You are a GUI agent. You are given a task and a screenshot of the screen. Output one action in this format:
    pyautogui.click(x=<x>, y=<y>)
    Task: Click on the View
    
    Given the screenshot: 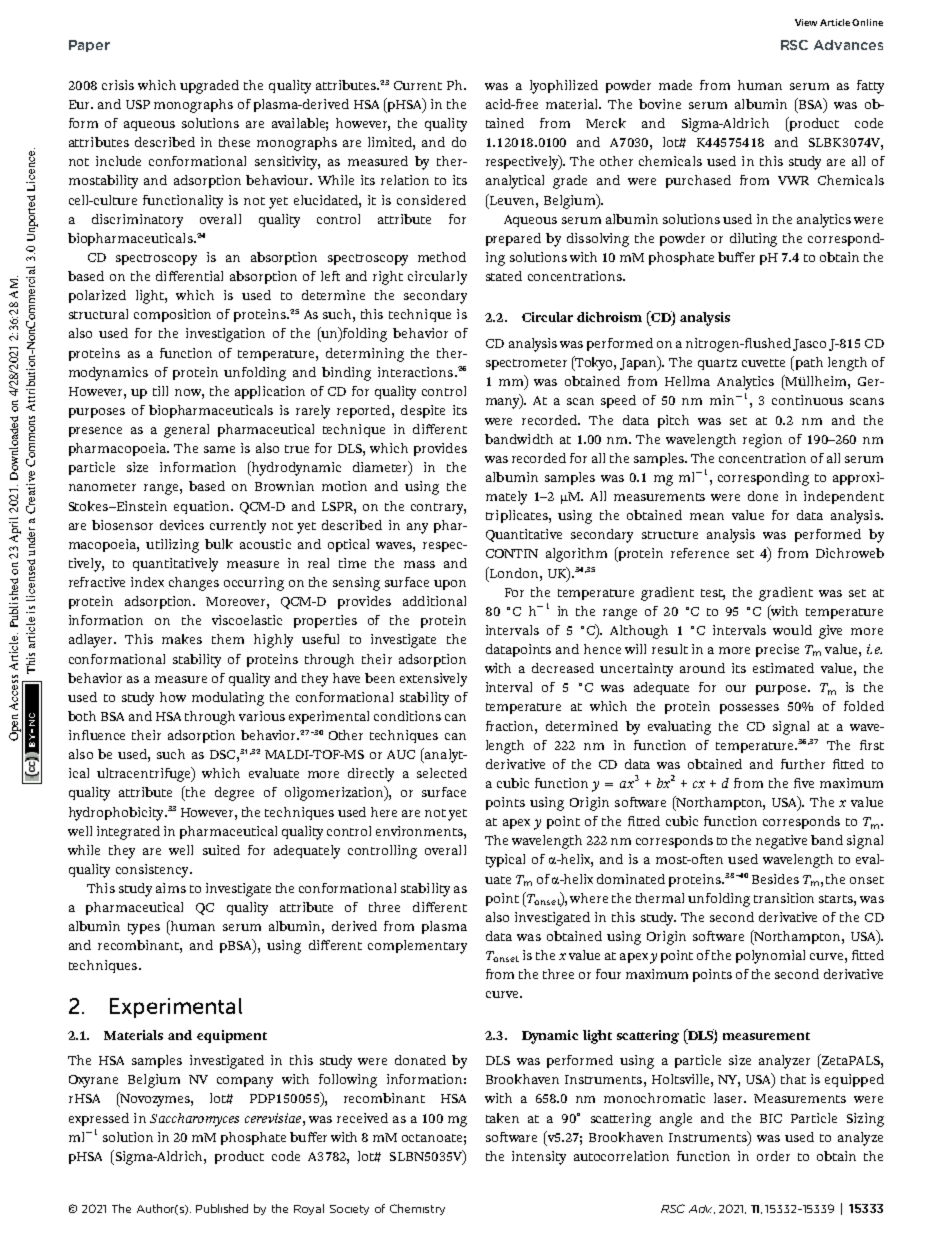 What is the action you would take?
    pyautogui.click(x=806, y=22)
